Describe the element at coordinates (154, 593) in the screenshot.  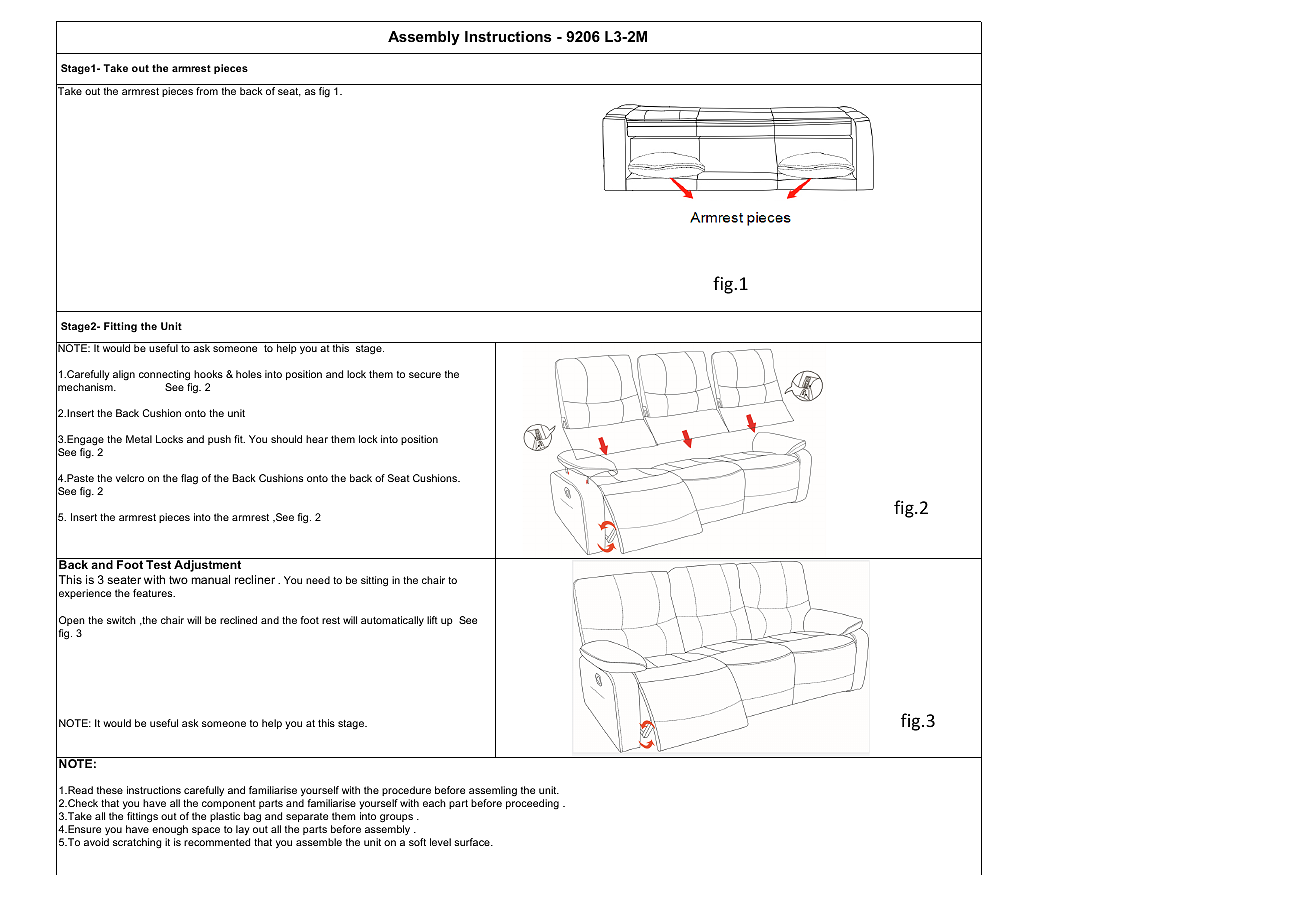
I see `features` at that location.
